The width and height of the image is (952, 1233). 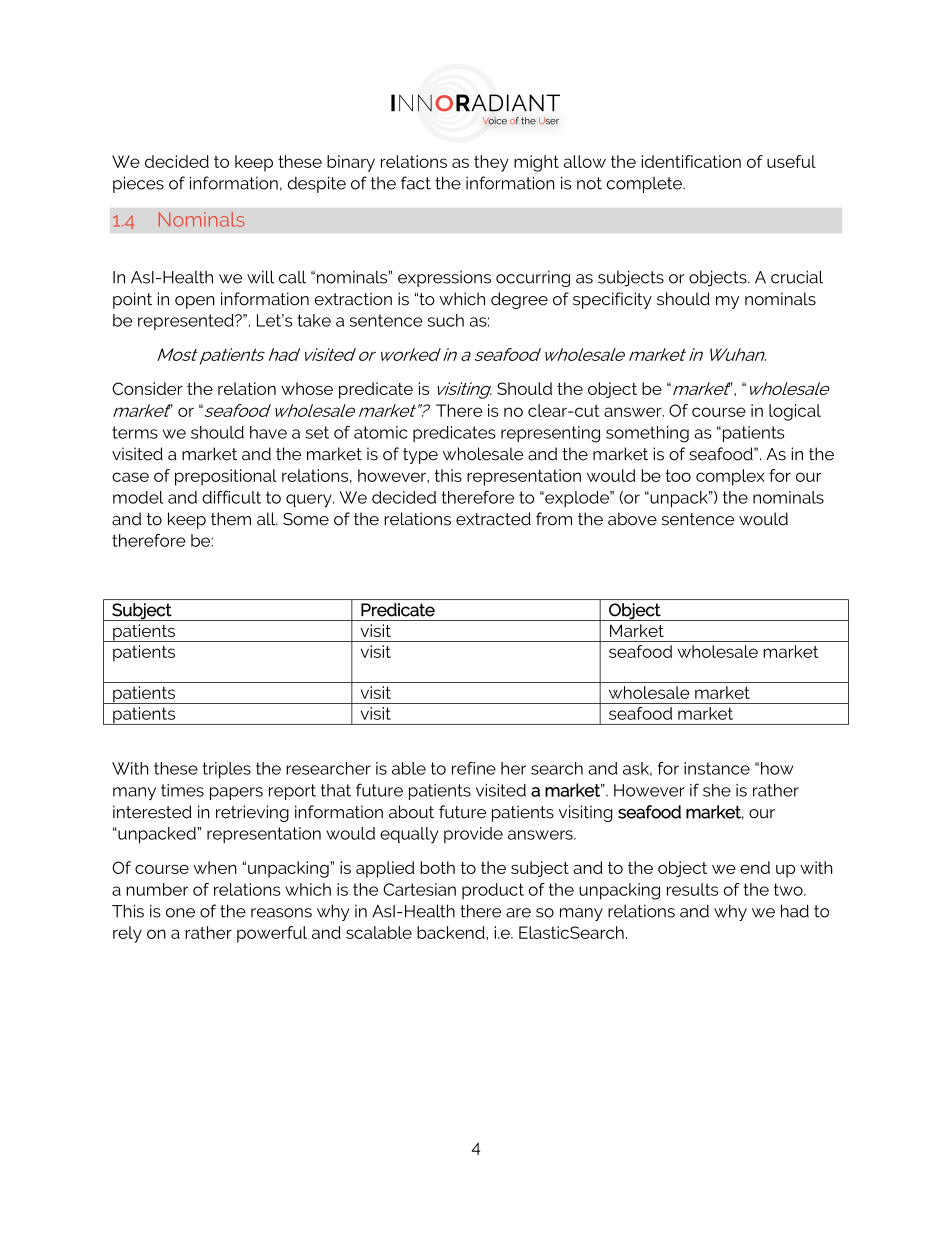 What do you see at coordinates (730, 477) in the image?
I see `complex` at bounding box center [730, 477].
